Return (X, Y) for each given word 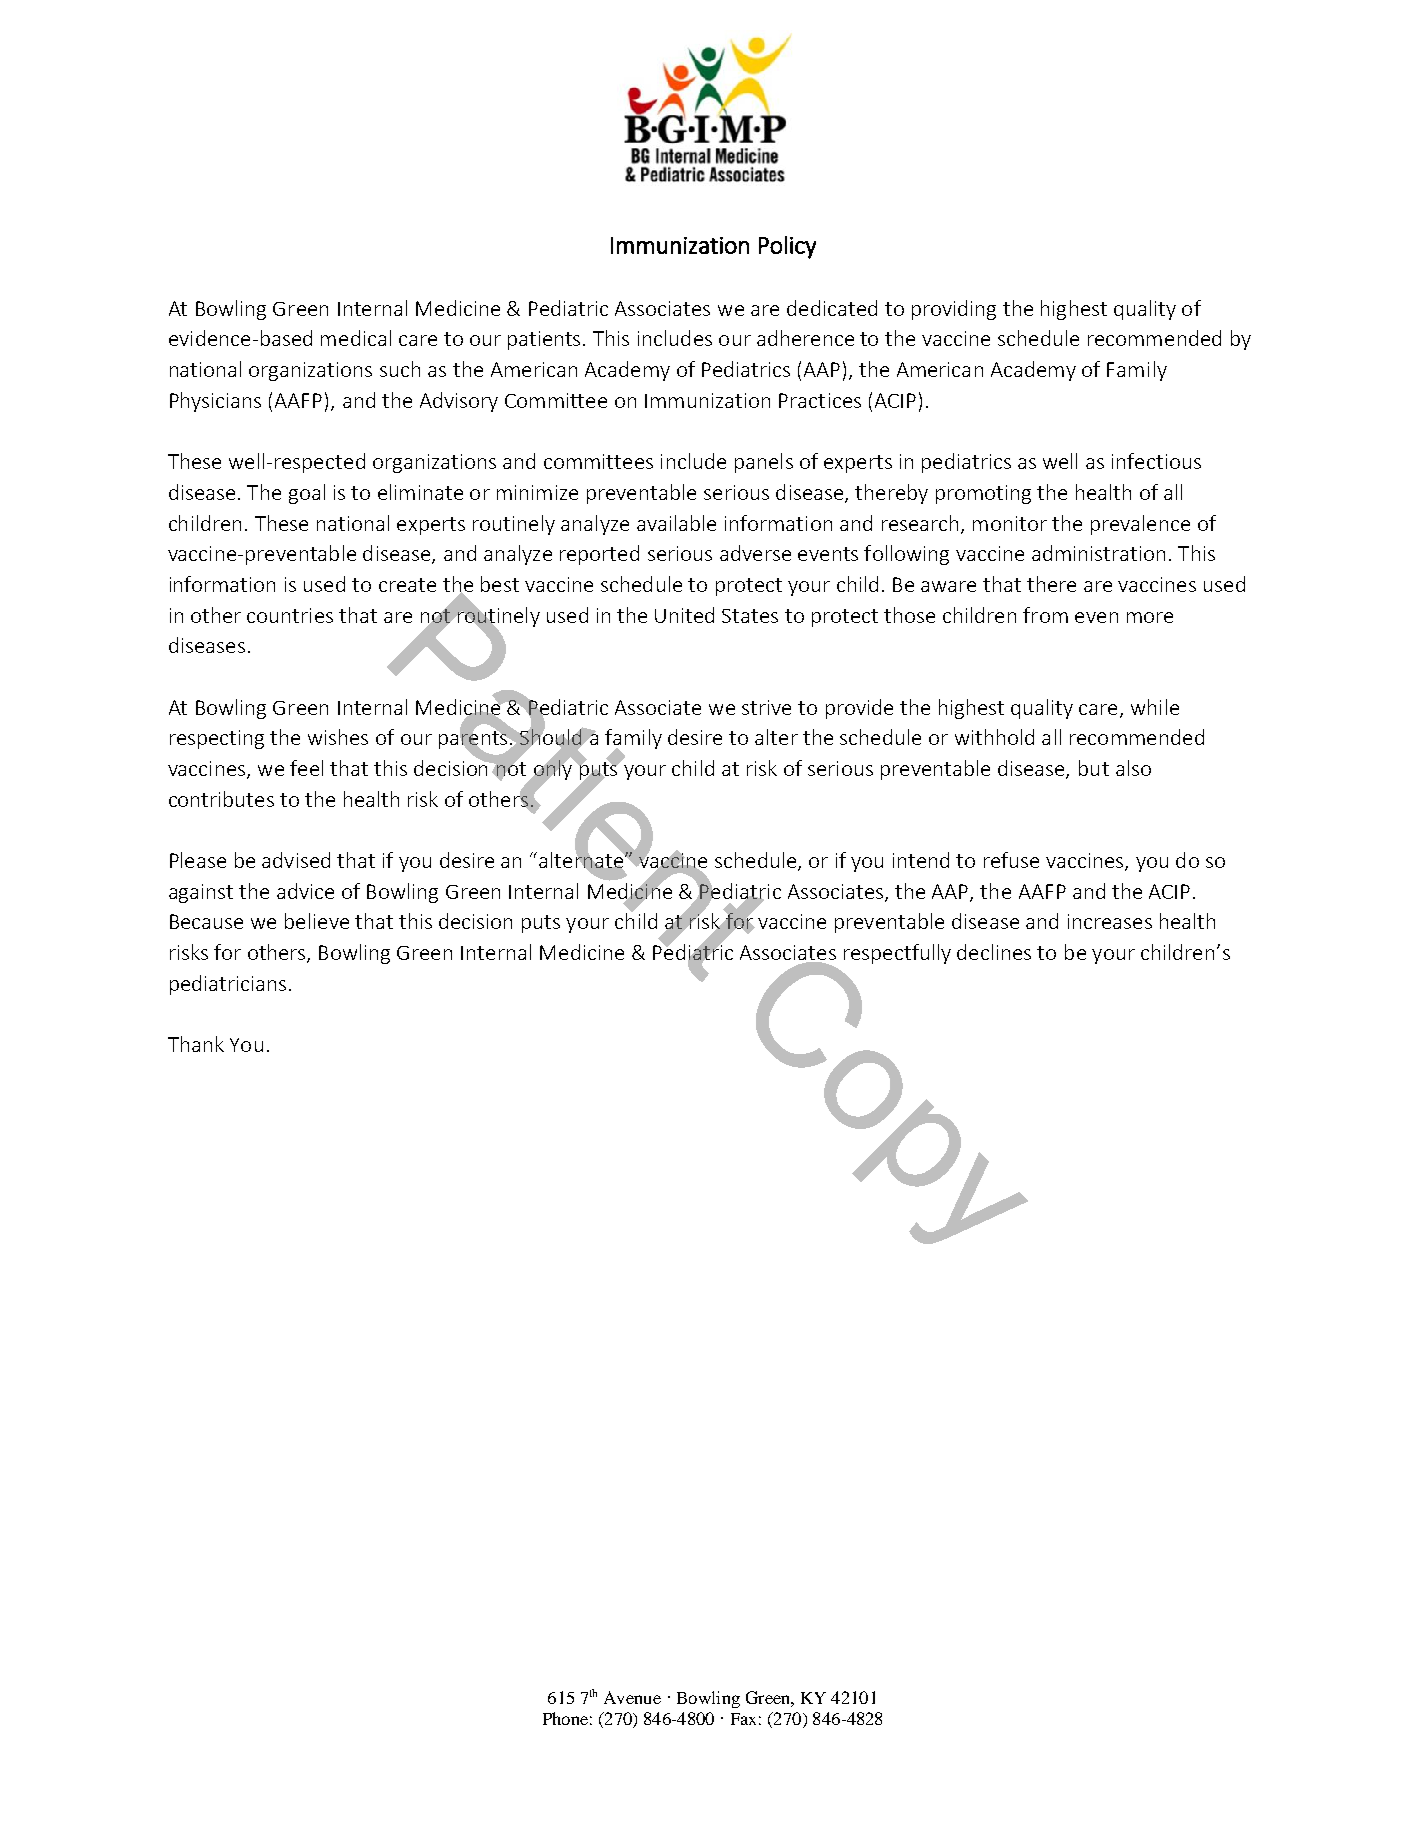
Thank (196, 1044)
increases (1110, 921)
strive (766, 707)
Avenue (632, 1697)
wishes (338, 737)
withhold (994, 737)
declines (994, 952)
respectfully (897, 954)
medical (356, 338)
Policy (787, 247)
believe (317, 921)
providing (954, 310)
